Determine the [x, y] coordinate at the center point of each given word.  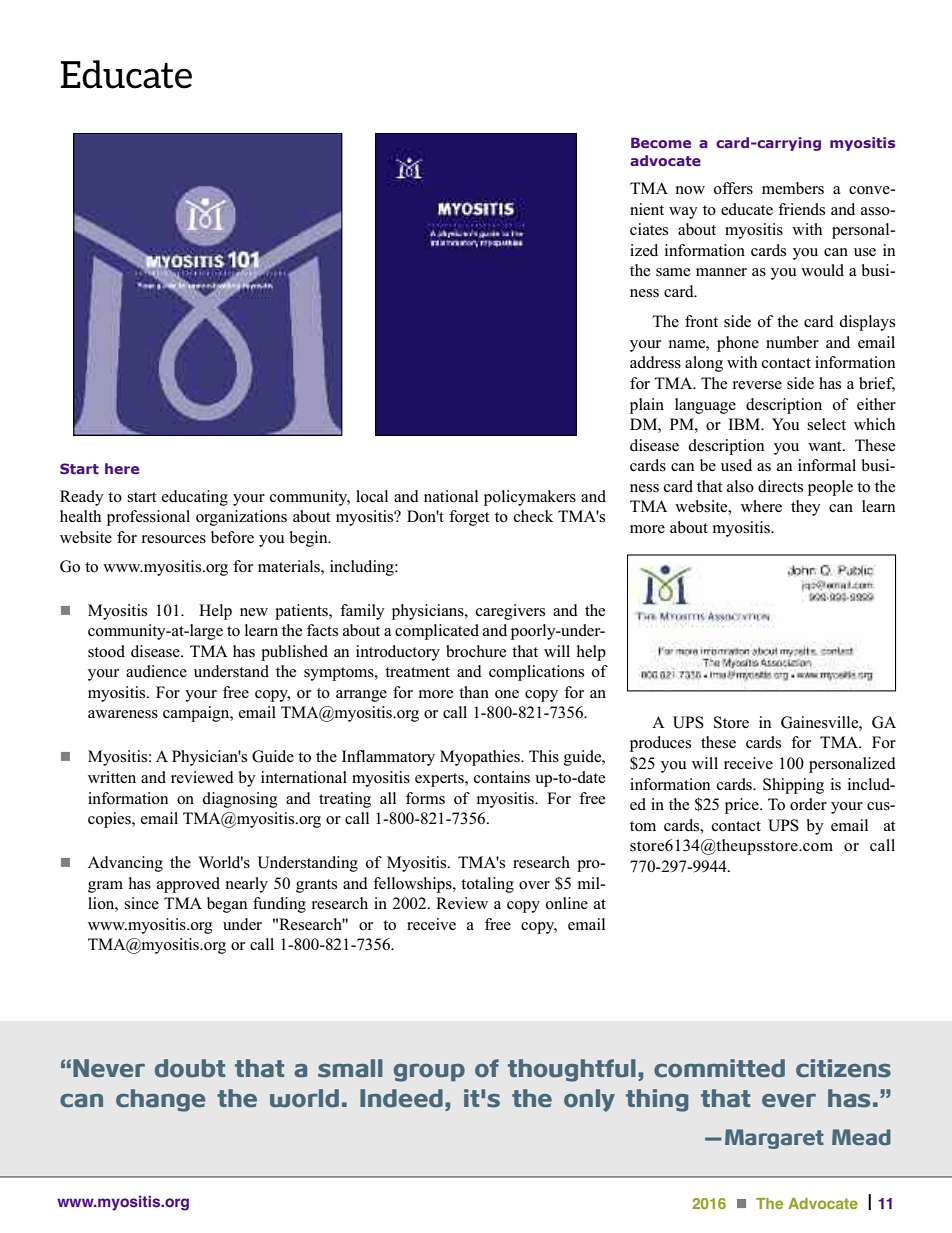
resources [174, 539]
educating [195, 498]
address [655, 362]
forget [469, 518]
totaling [487, 885]
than [474, 692]
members [793, 188]
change [161, 1100]
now [690, 190]
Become [661, 142]
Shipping [793, 786]
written [112, 777]
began [227, 905]
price [743, 806]
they [806, 508]
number [792, 342]
